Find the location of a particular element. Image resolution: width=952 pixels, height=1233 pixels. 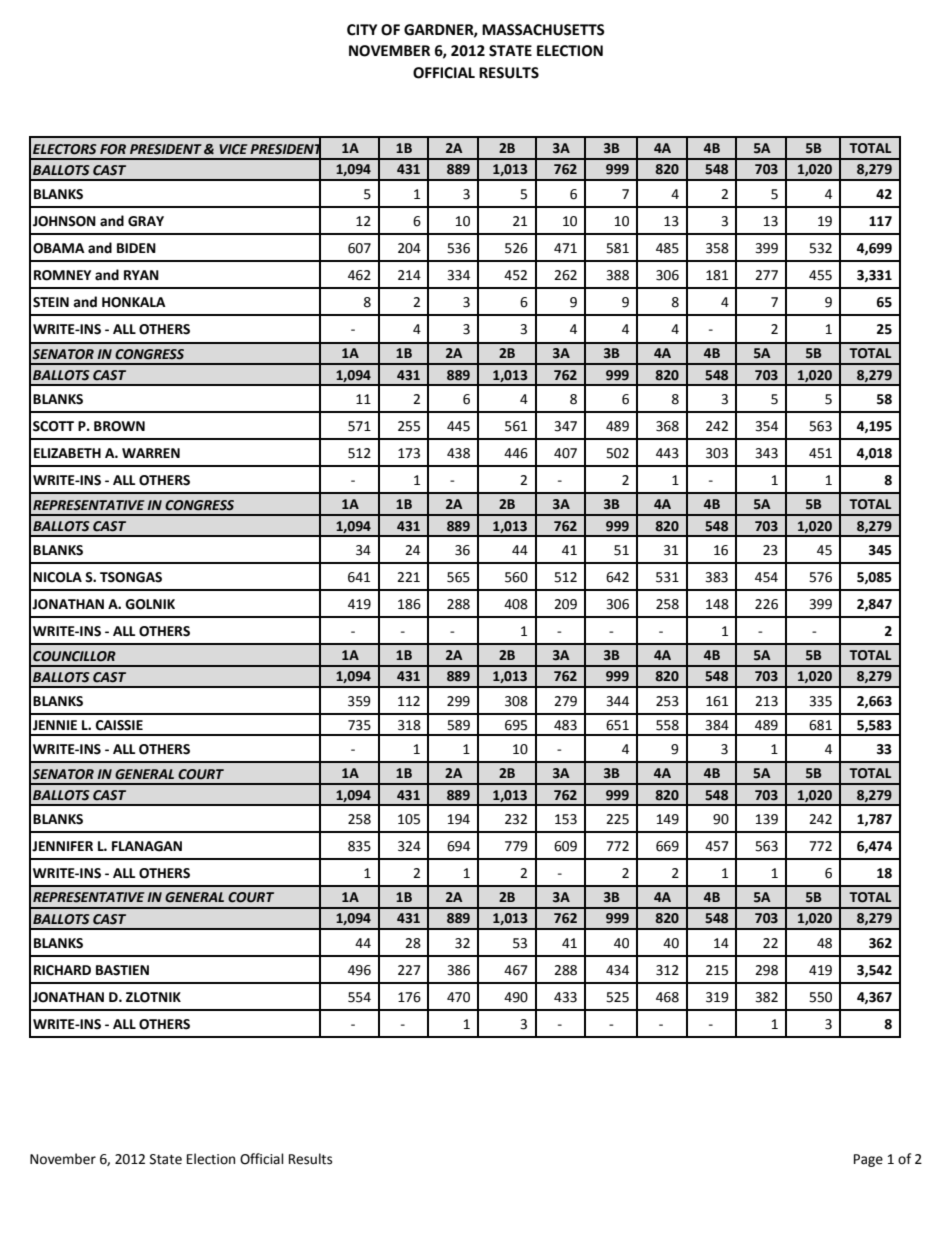

BASTIEN is located at coordinates (122, 970).
